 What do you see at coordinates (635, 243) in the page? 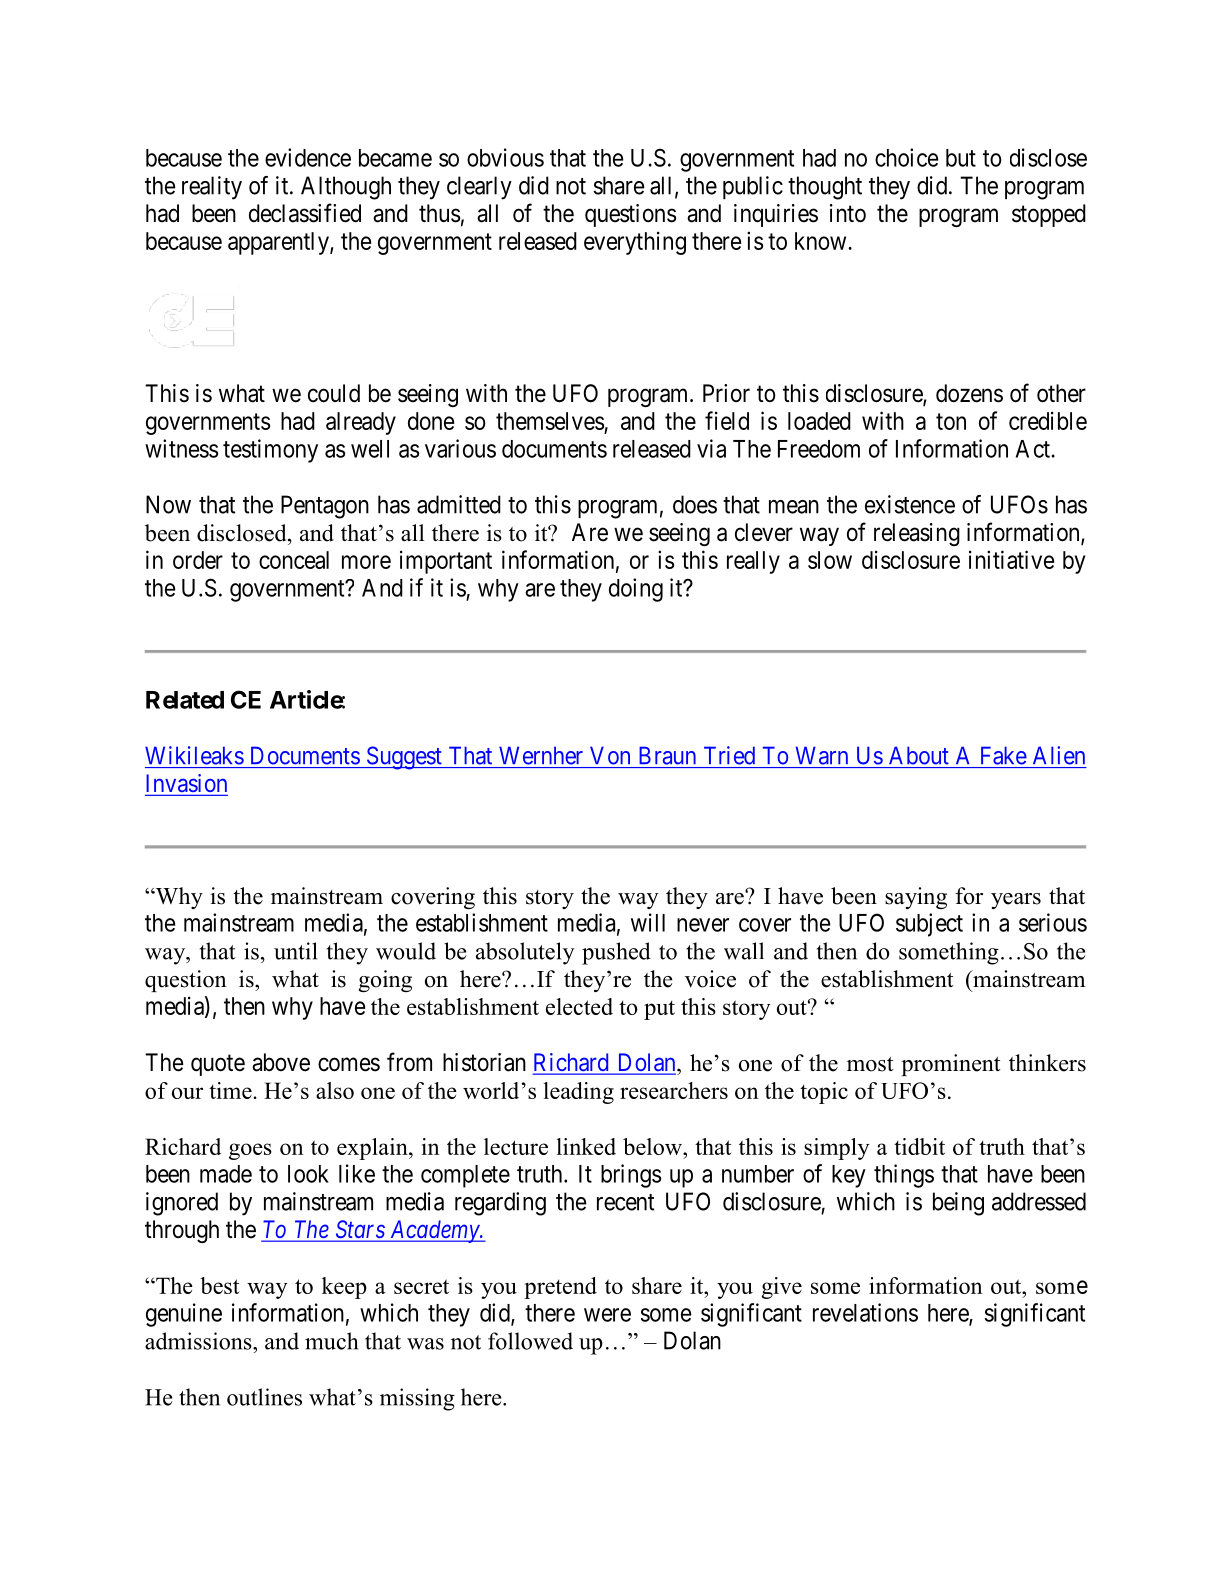
I see `everything` at bounding box center [635, 243].
